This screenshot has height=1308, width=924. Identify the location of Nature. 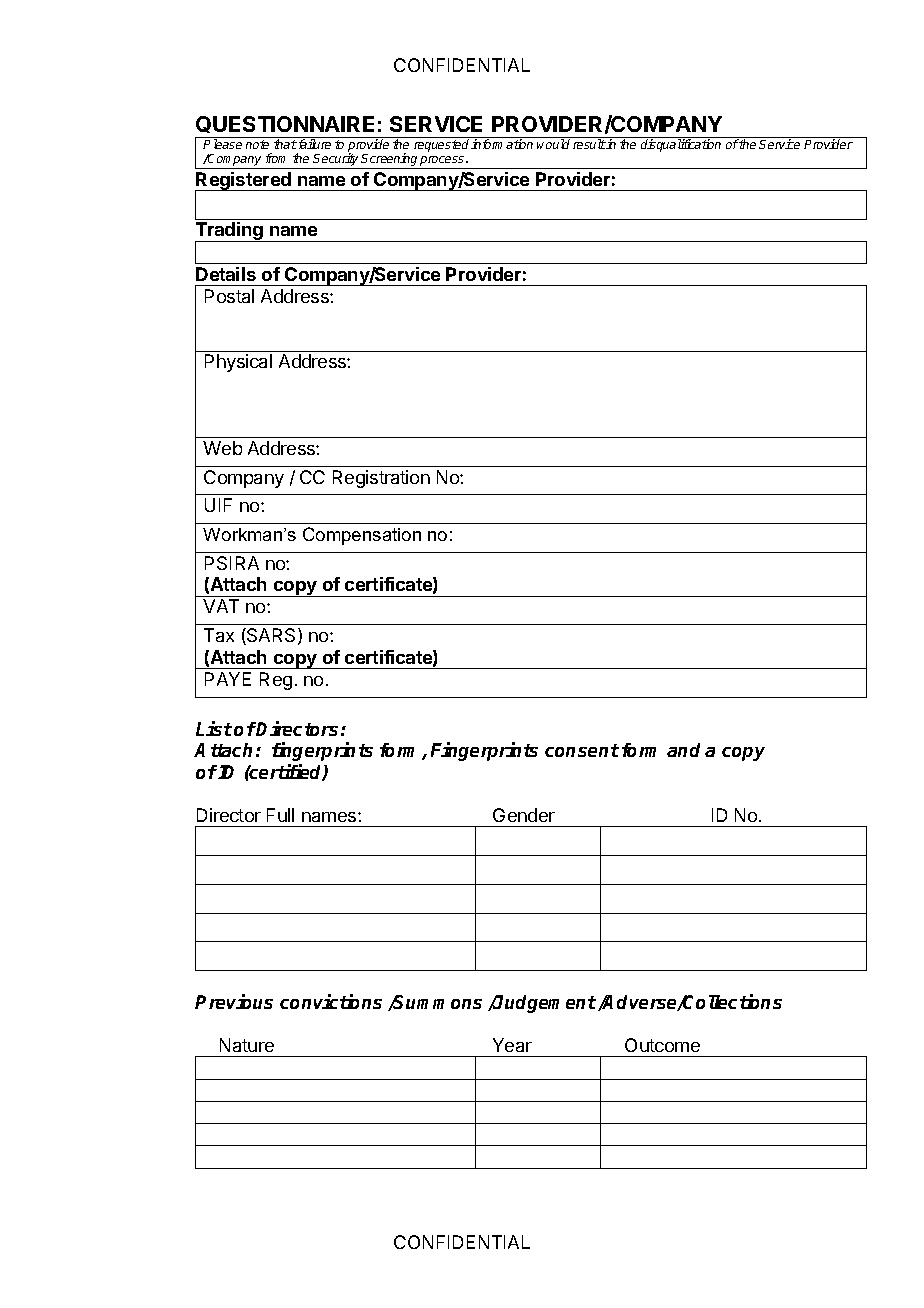
(247, 1045).
